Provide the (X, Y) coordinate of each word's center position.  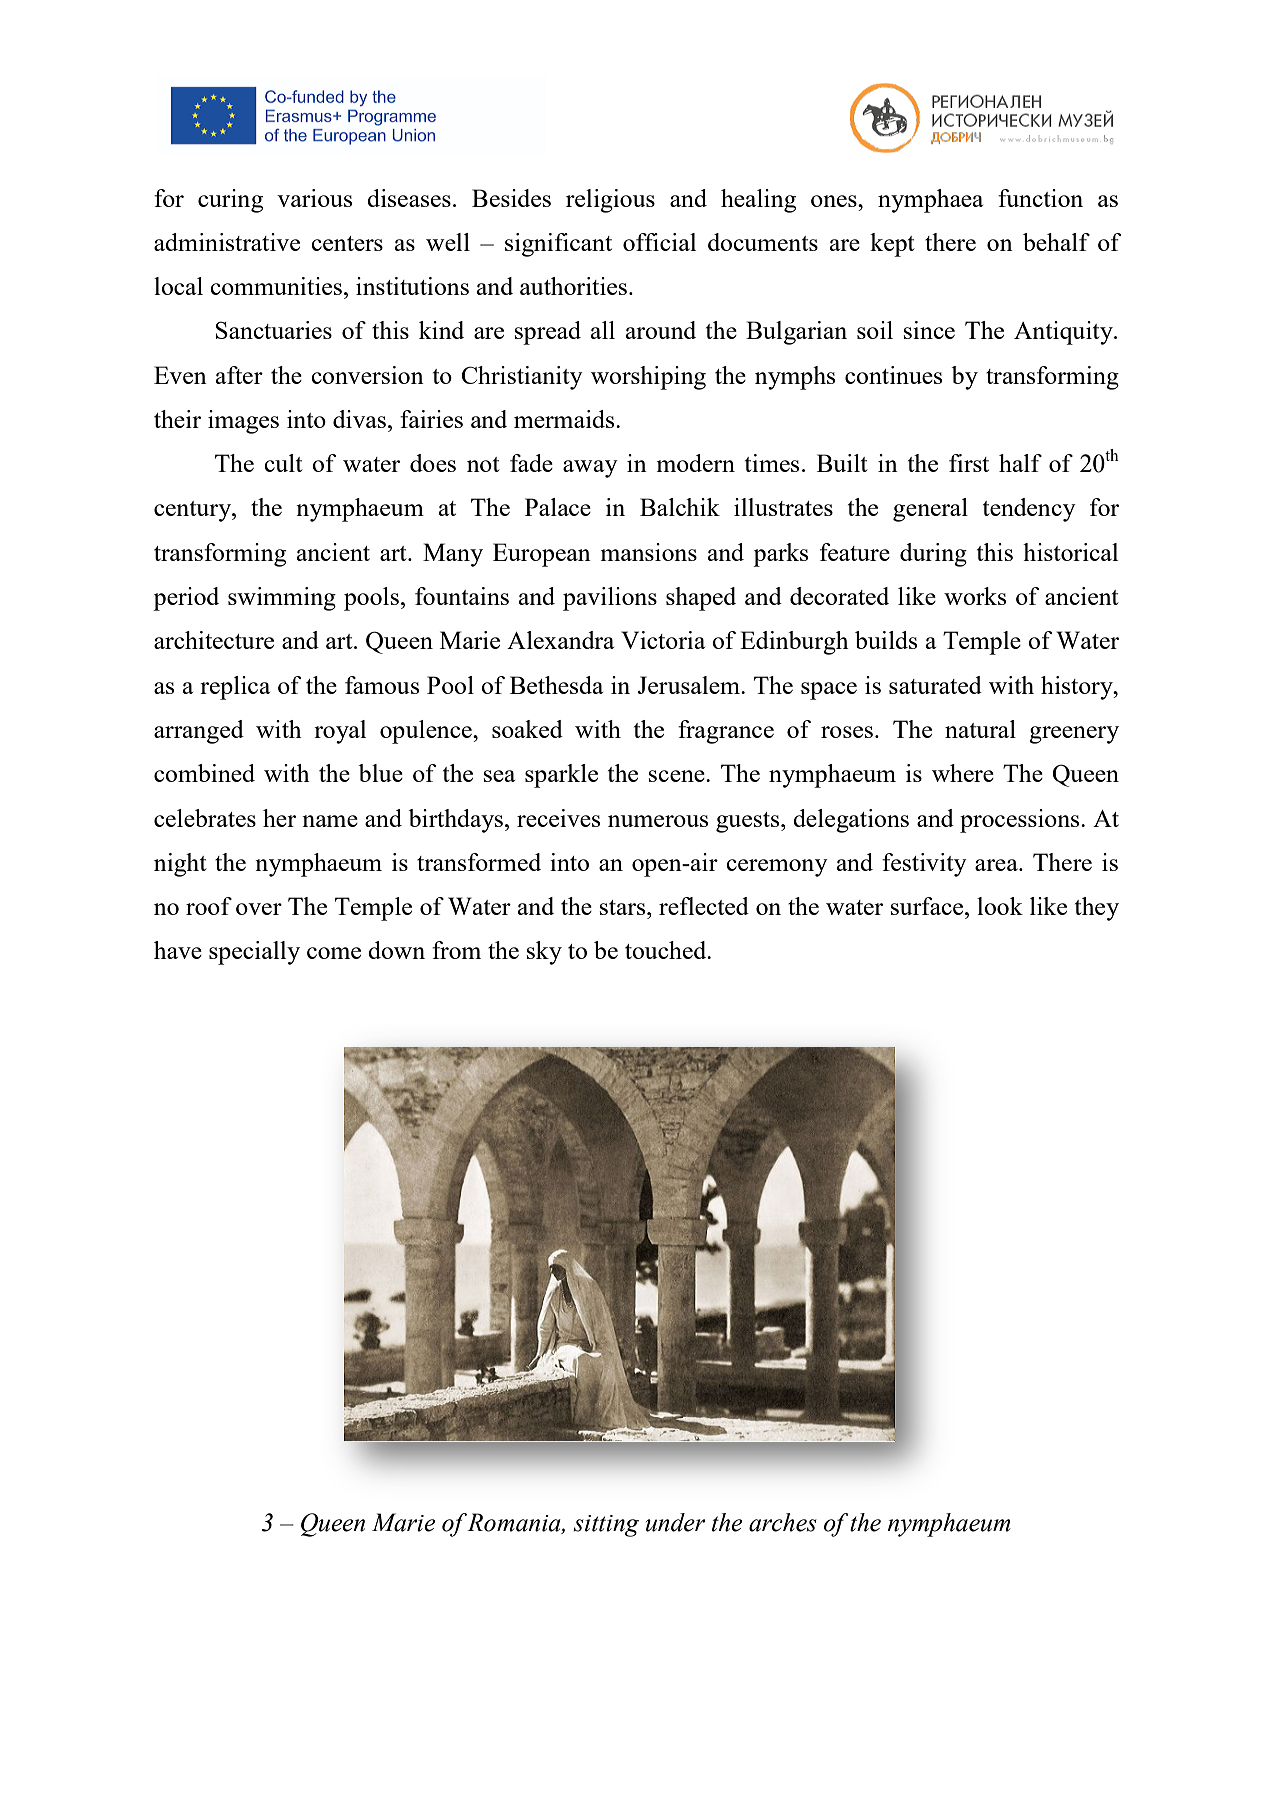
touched (667, 950)
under (675, 1522)
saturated (935, 685)
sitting (606, 1526)
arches (783, 1522)
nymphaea (930, 201)
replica (235, 688)
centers (347, 243)
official (659, 242)
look (1000, 906)
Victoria (663, 640)
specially (254, 953)
